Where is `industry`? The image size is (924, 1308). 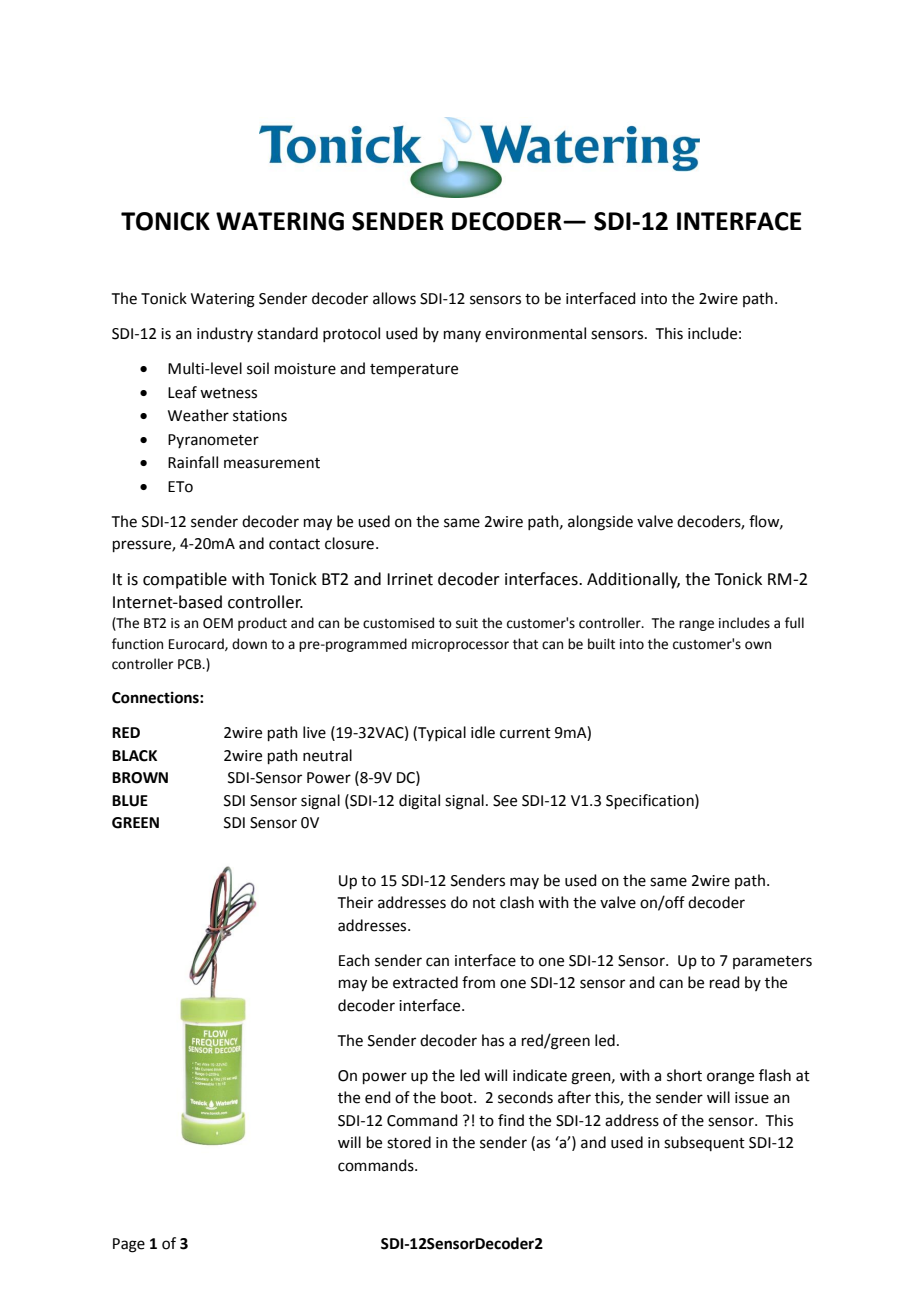
industry is located at coordinates (225, 334).
